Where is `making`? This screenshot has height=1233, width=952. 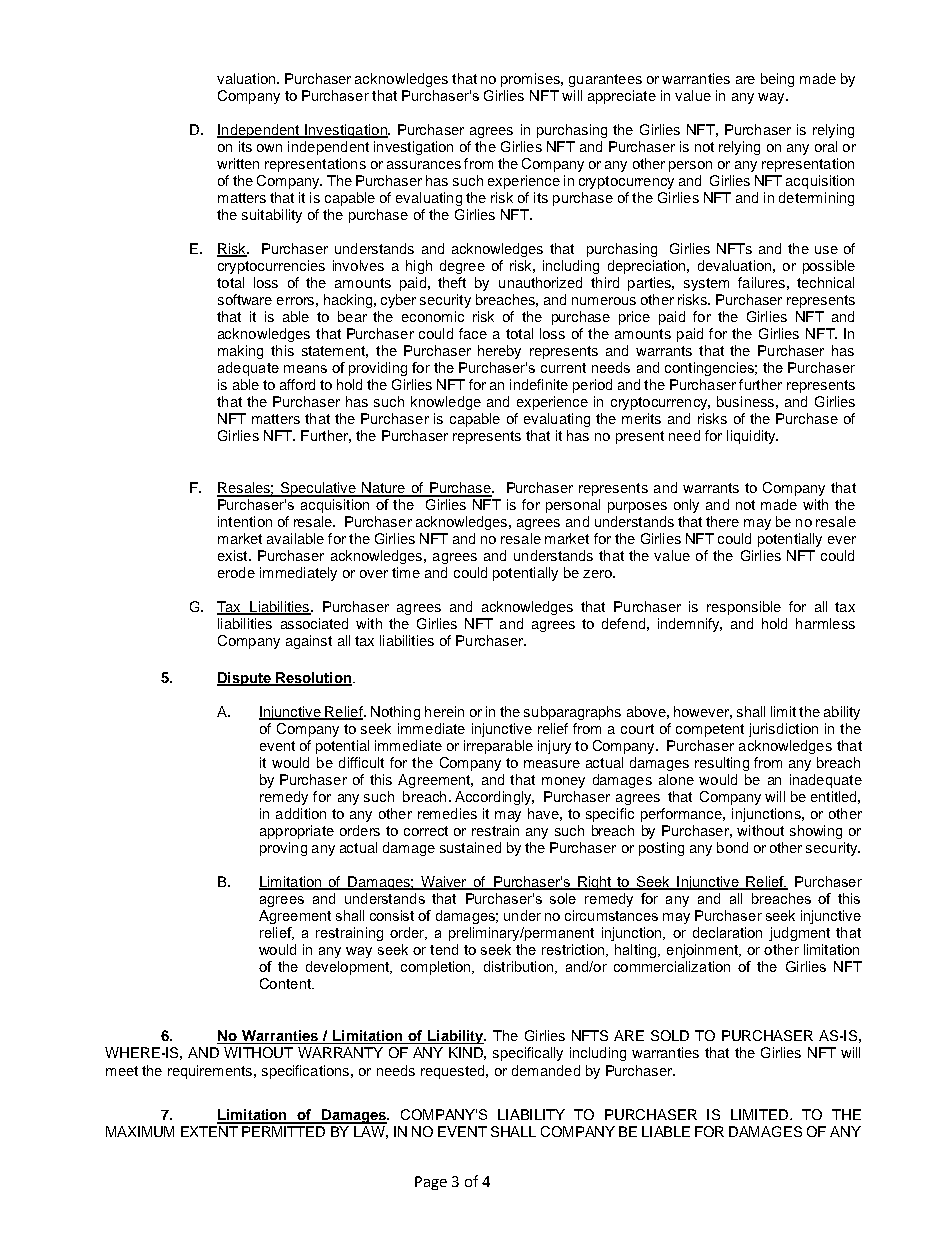 making is located at coordinates (240, 352).
